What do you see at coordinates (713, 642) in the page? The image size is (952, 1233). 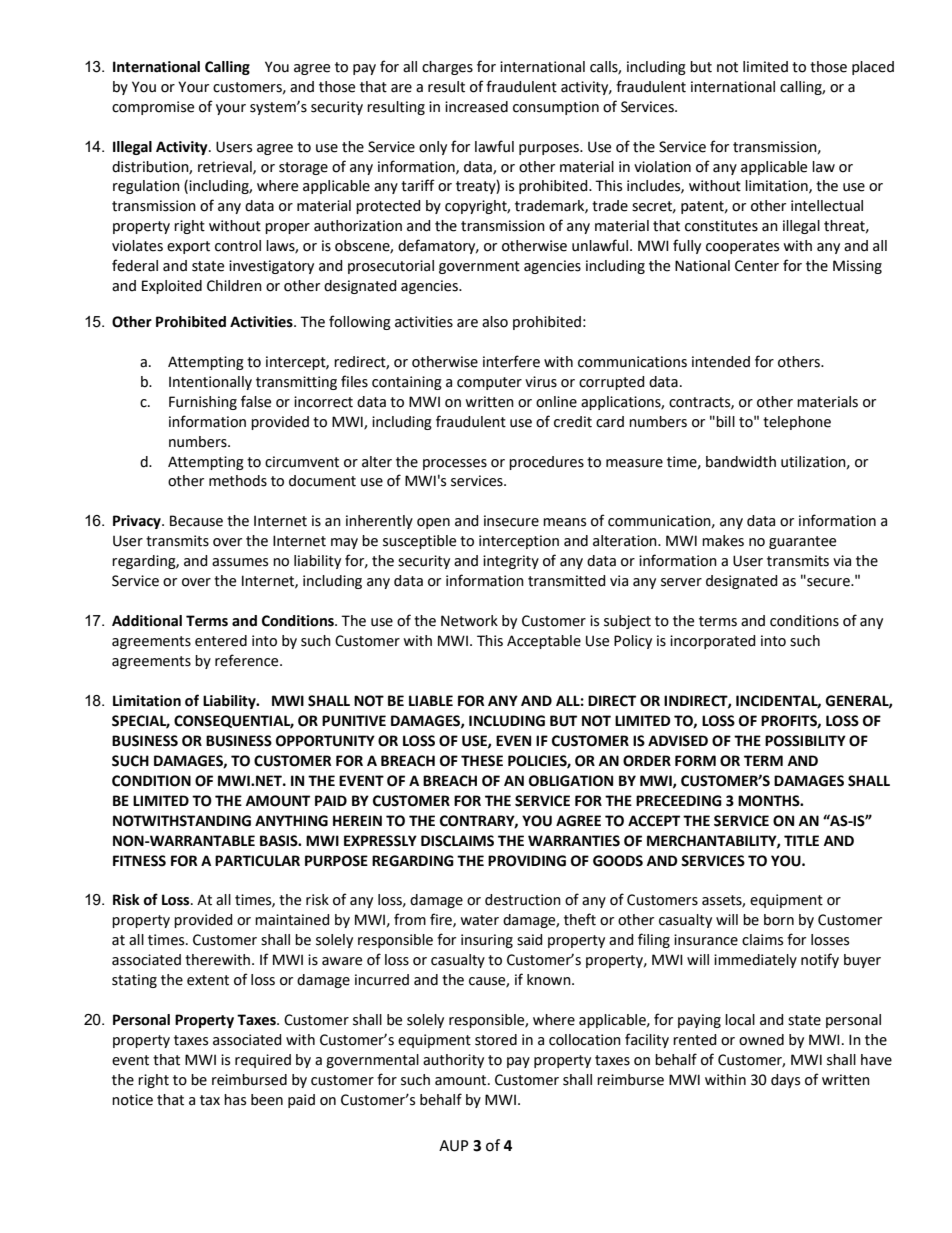 I see `incorporated` at bounding box center [713, 642].
